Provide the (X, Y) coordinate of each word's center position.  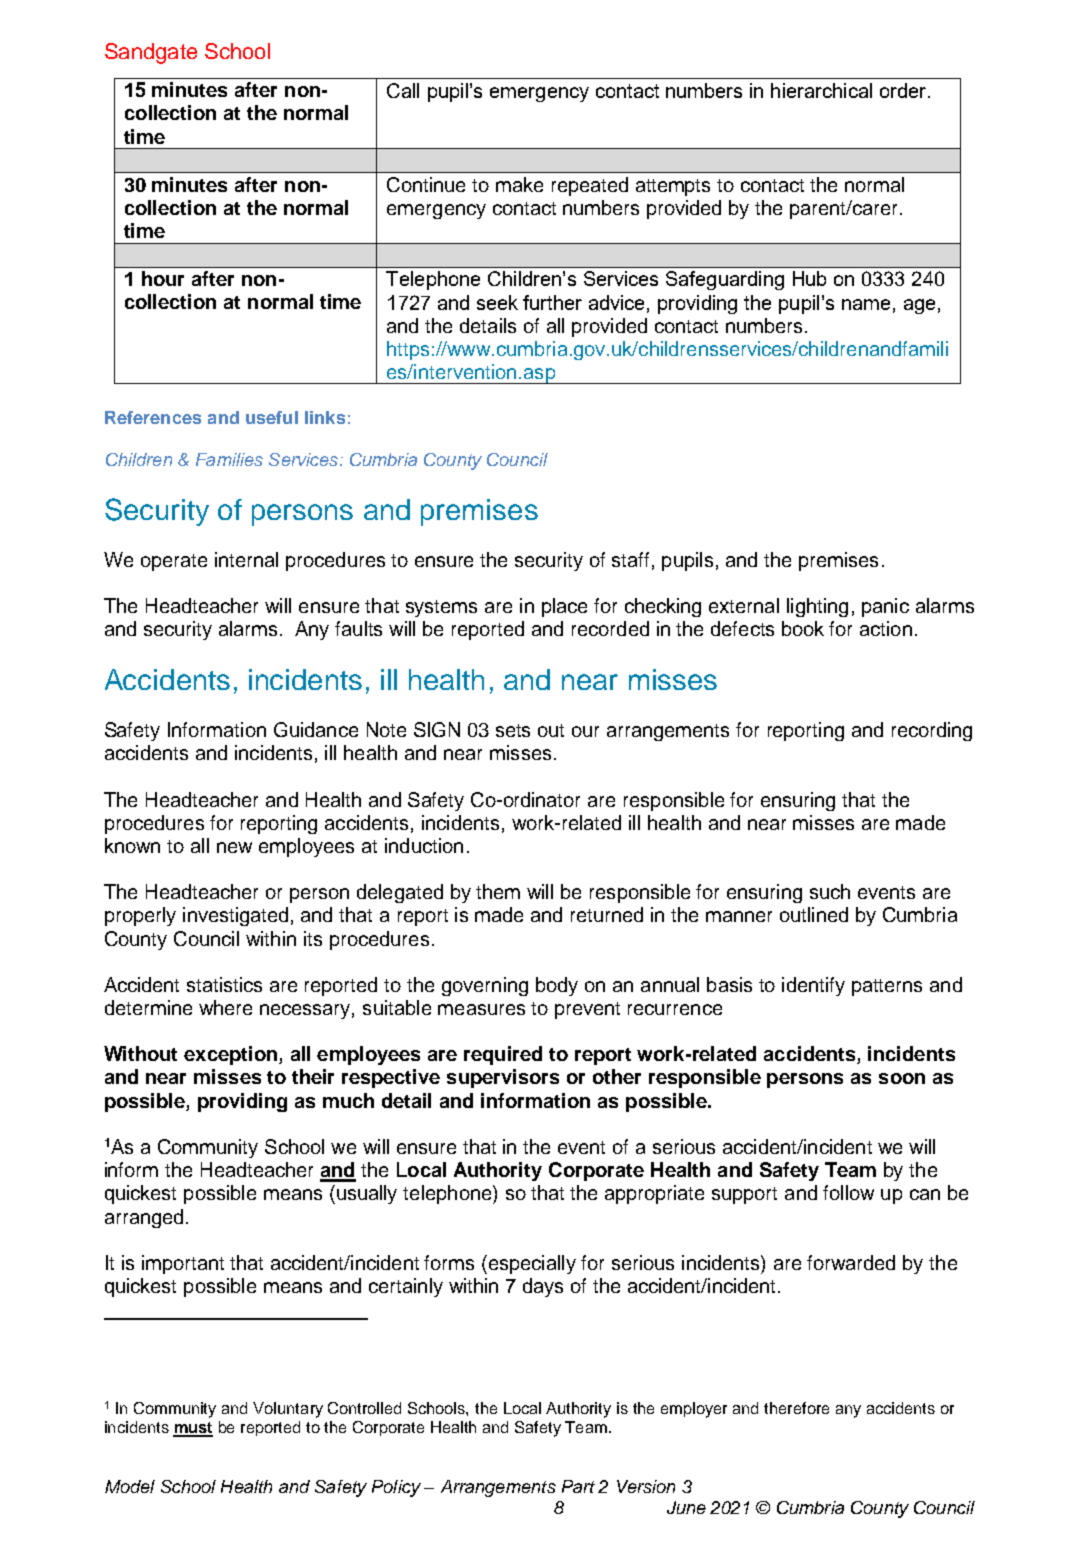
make (519, 184)
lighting (817, 607)
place (564, 607)
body (557, 986)
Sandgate (151, 53)
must (193, 1429)
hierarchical (821, 90)
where (225, 1007)
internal (246, 559)
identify (813, 986)
